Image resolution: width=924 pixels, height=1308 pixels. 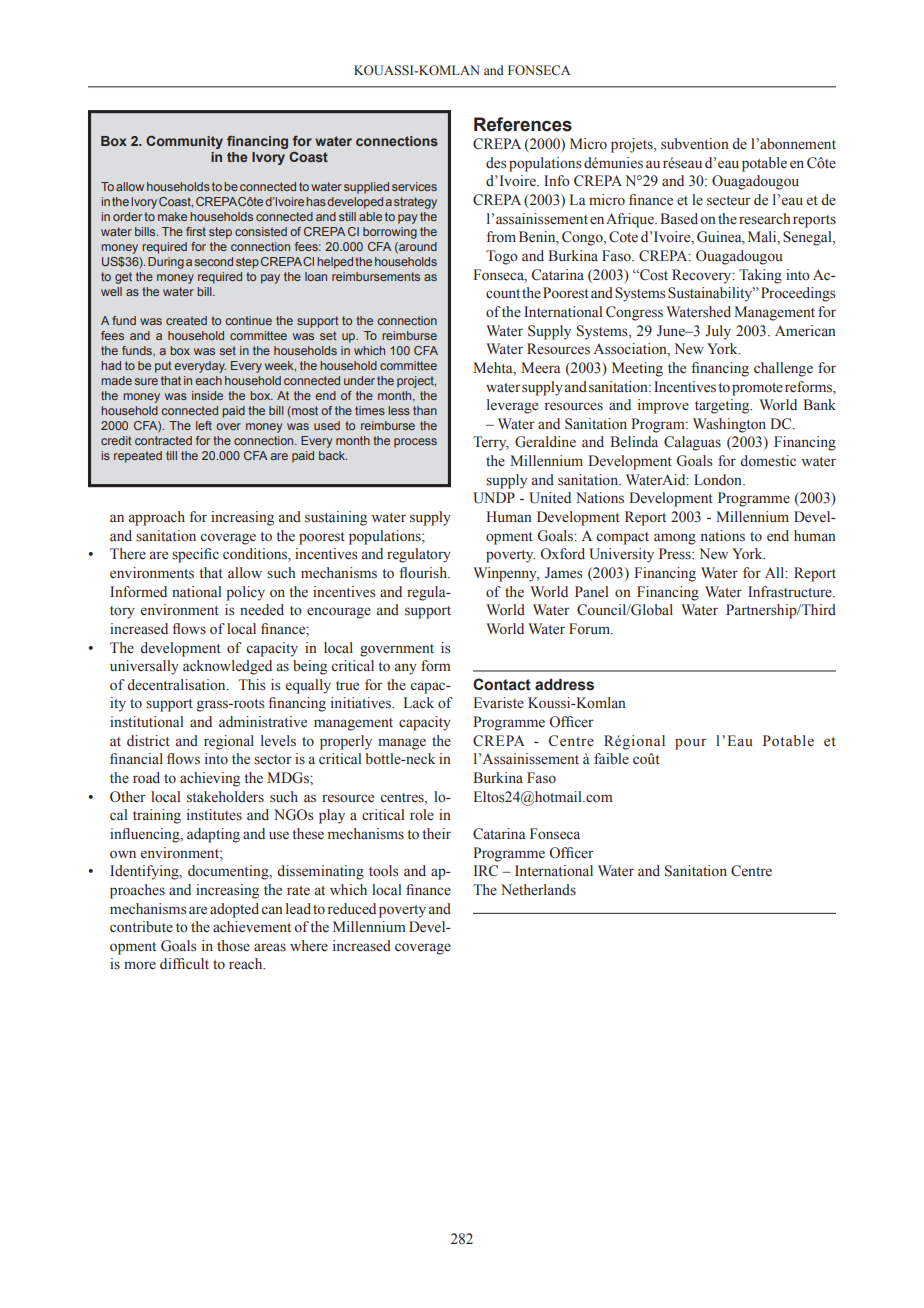 I want to click on research, so click(x=765, y=219).
